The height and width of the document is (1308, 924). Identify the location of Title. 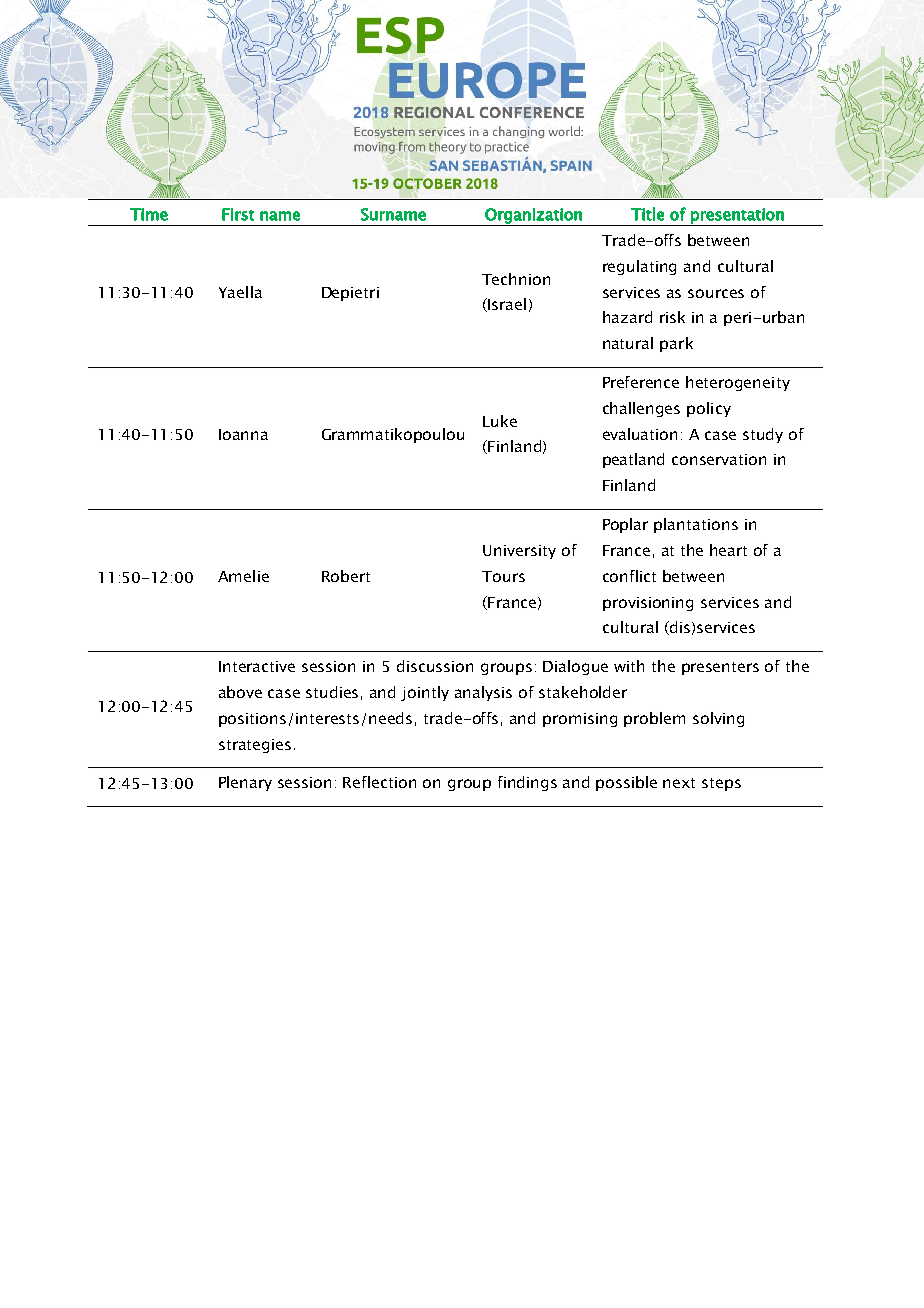
(647, 214).
